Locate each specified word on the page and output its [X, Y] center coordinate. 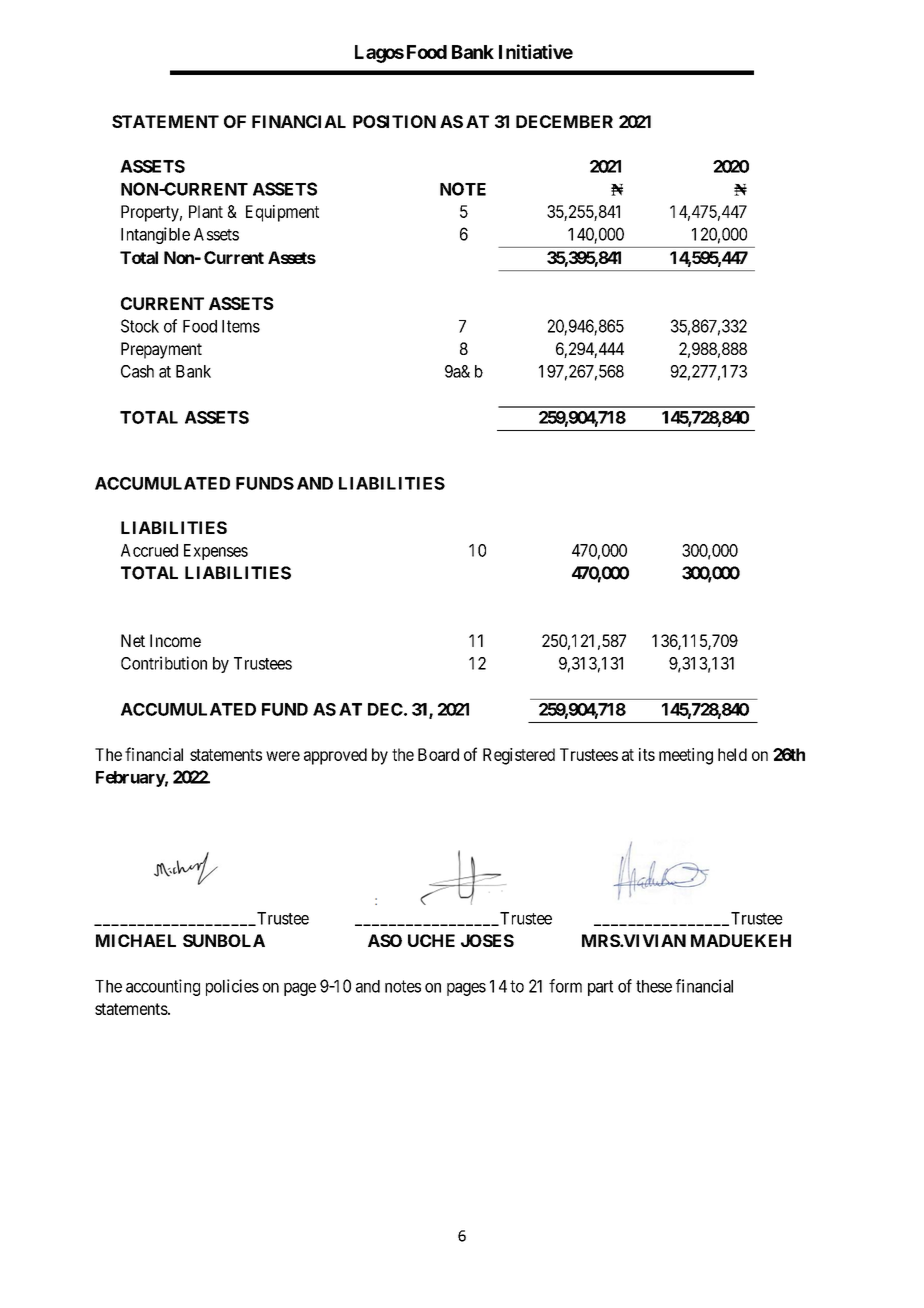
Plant [206, 211]
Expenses [216, 552]
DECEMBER [564, 121]
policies [232, 987]
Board [438, 754]
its [647, 754]
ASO [385, 940]
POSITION [394, 121]
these [654, 986]
